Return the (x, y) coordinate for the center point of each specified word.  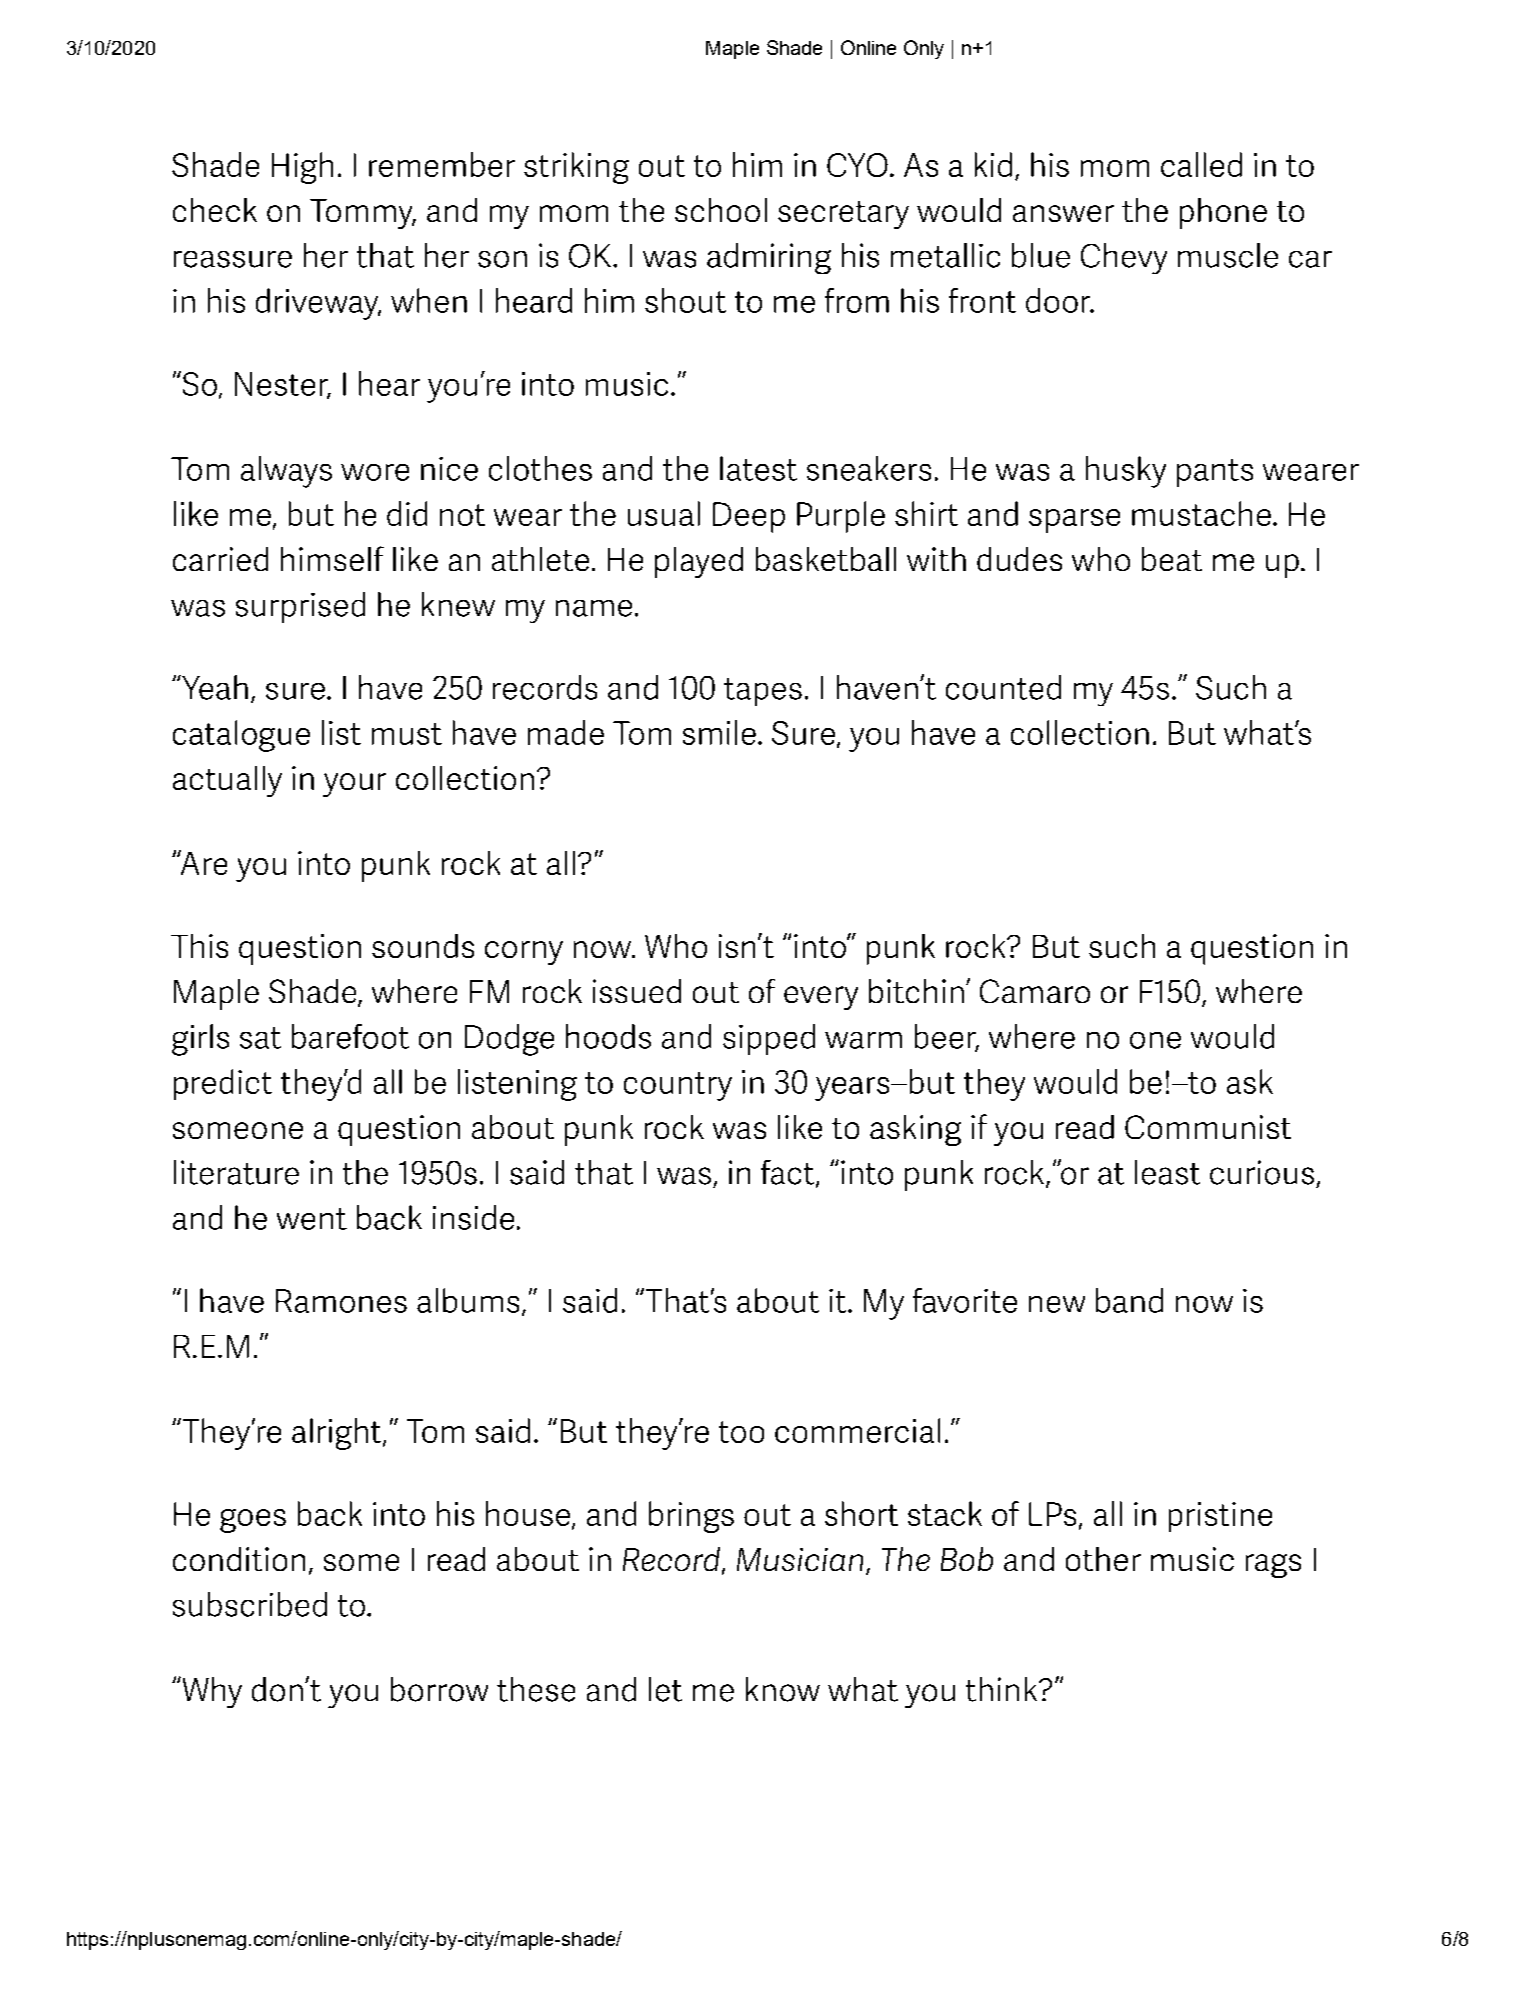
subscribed (250, 1604)
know (783, 1689)
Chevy (1124, 258)
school (721, 210)
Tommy (362, 214)
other (1103, 1559)
